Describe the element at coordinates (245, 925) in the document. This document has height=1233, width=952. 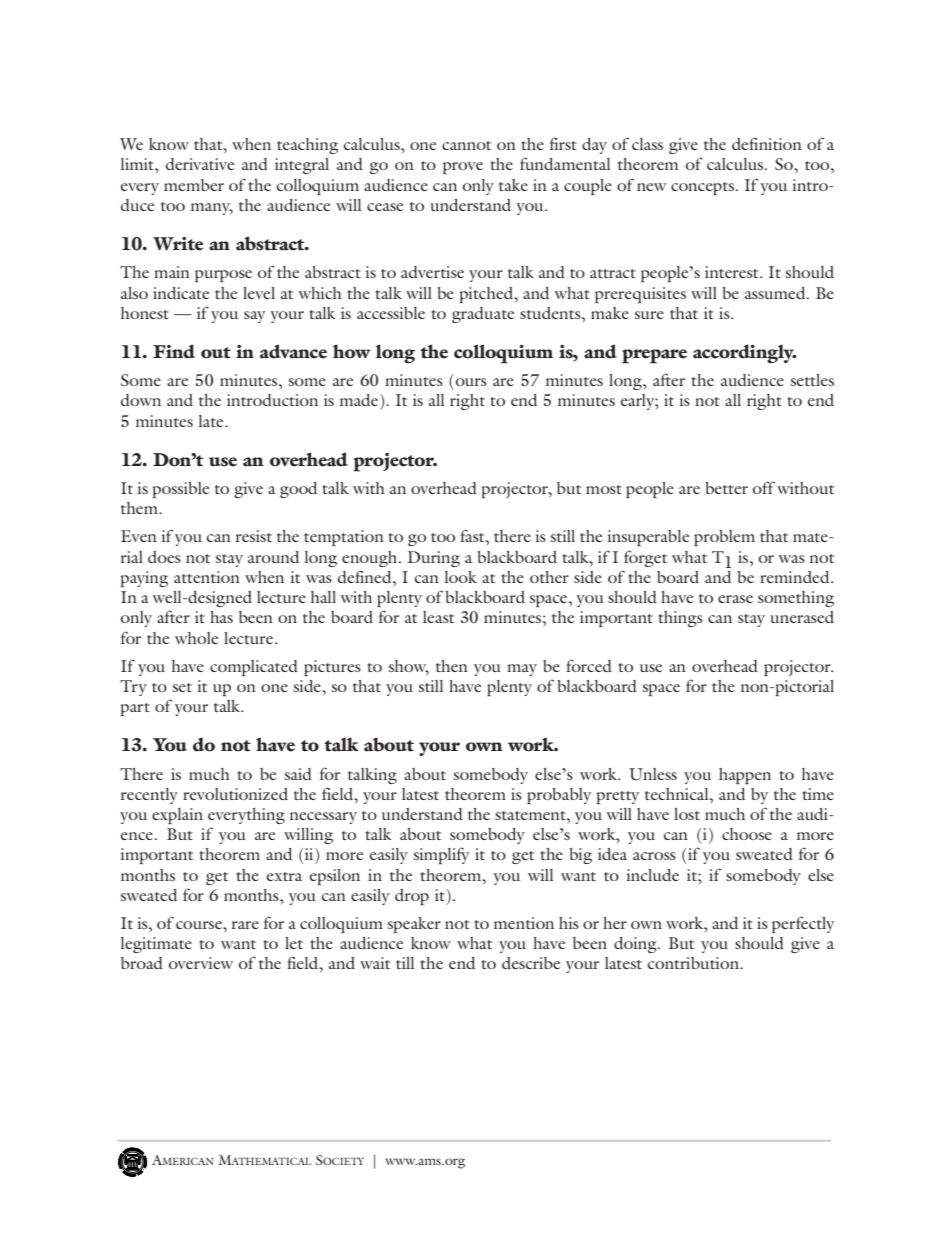
I see `rare` at that location.
